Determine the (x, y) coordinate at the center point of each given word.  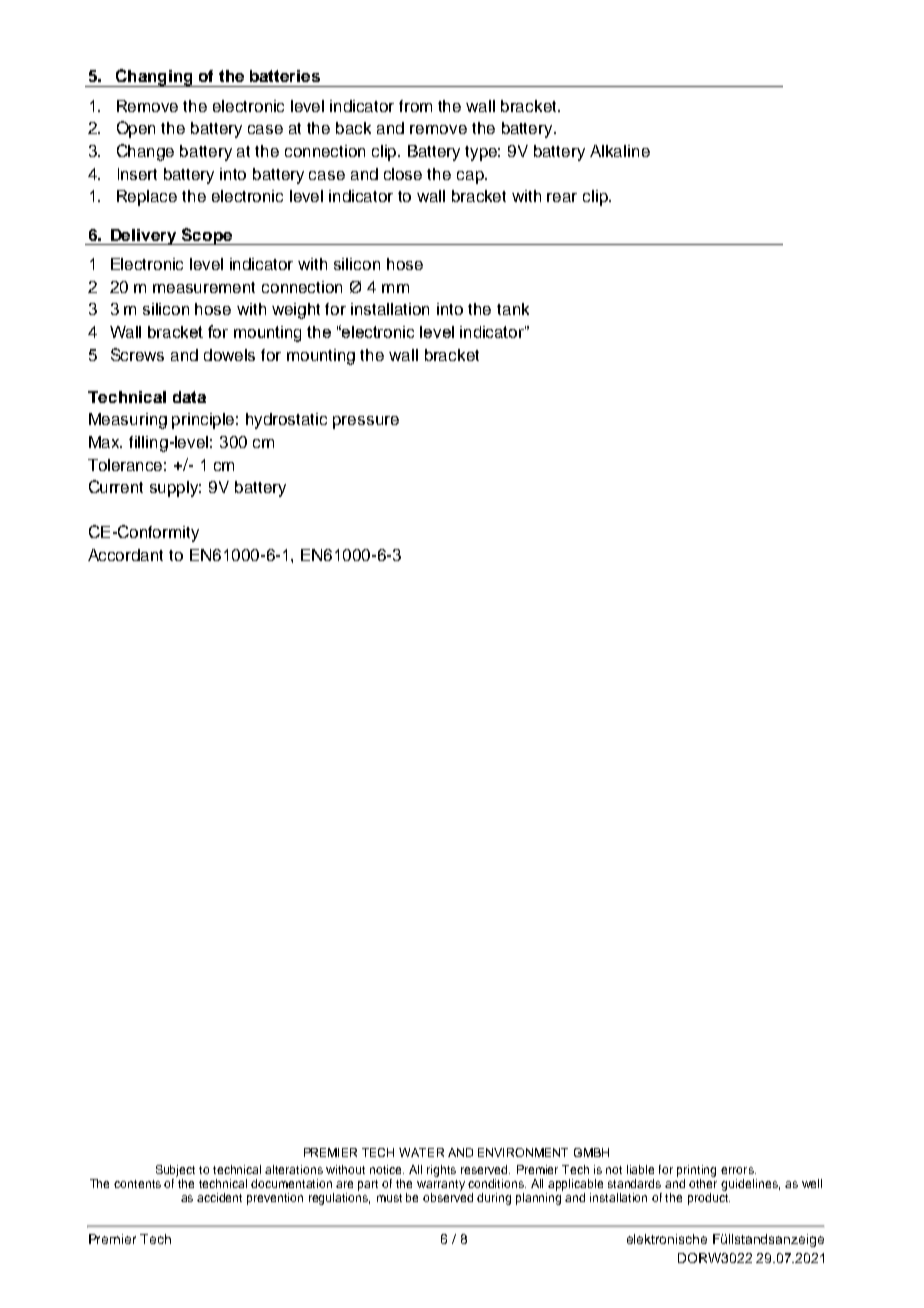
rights (441, 1171)
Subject (175, 1171)
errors (738, 1170)
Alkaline (620, 151)
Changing (154, 78)
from (415, 106)
